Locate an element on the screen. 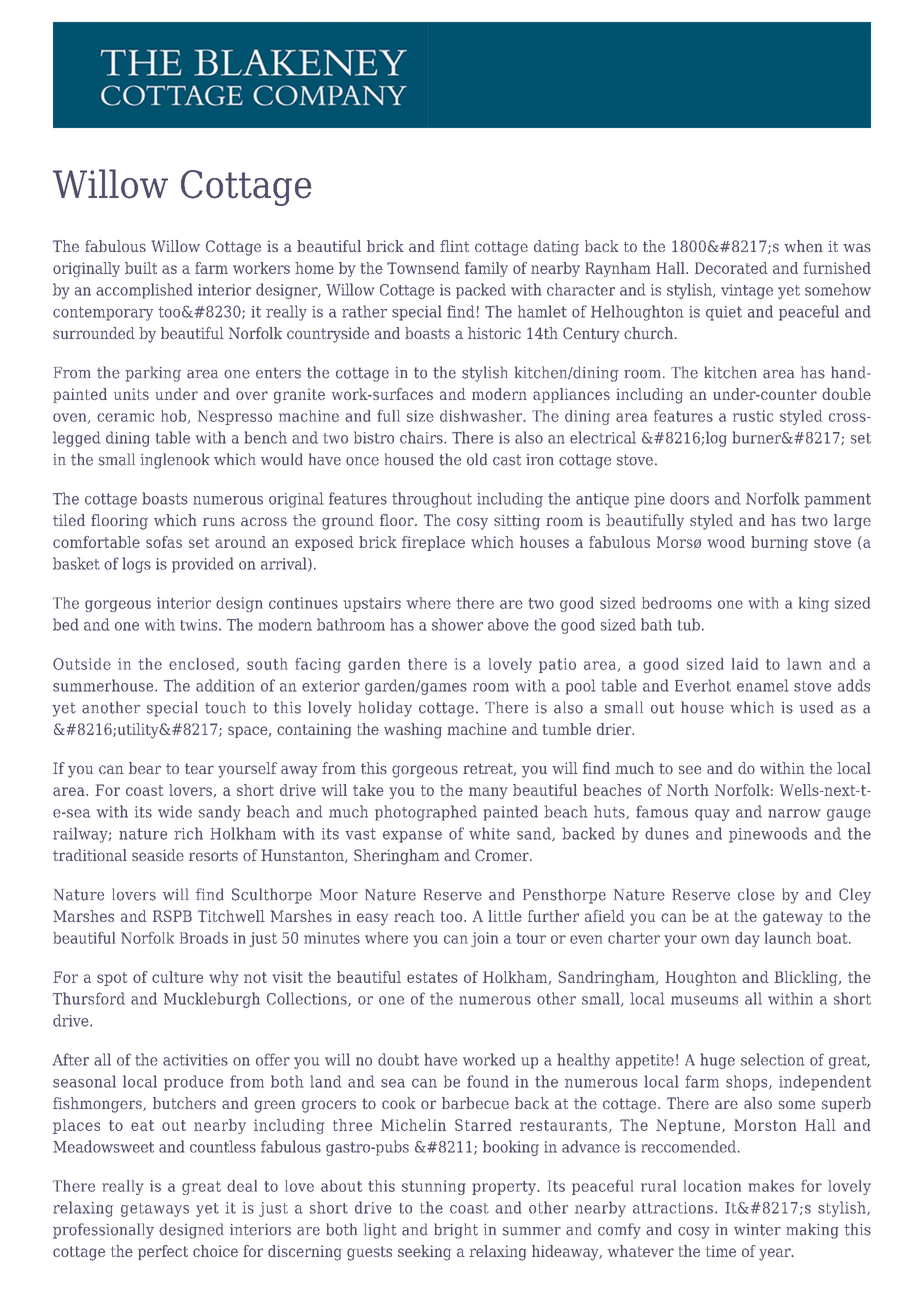 The image size is (924, 1308). shower is located at coordinates (457, 624).
